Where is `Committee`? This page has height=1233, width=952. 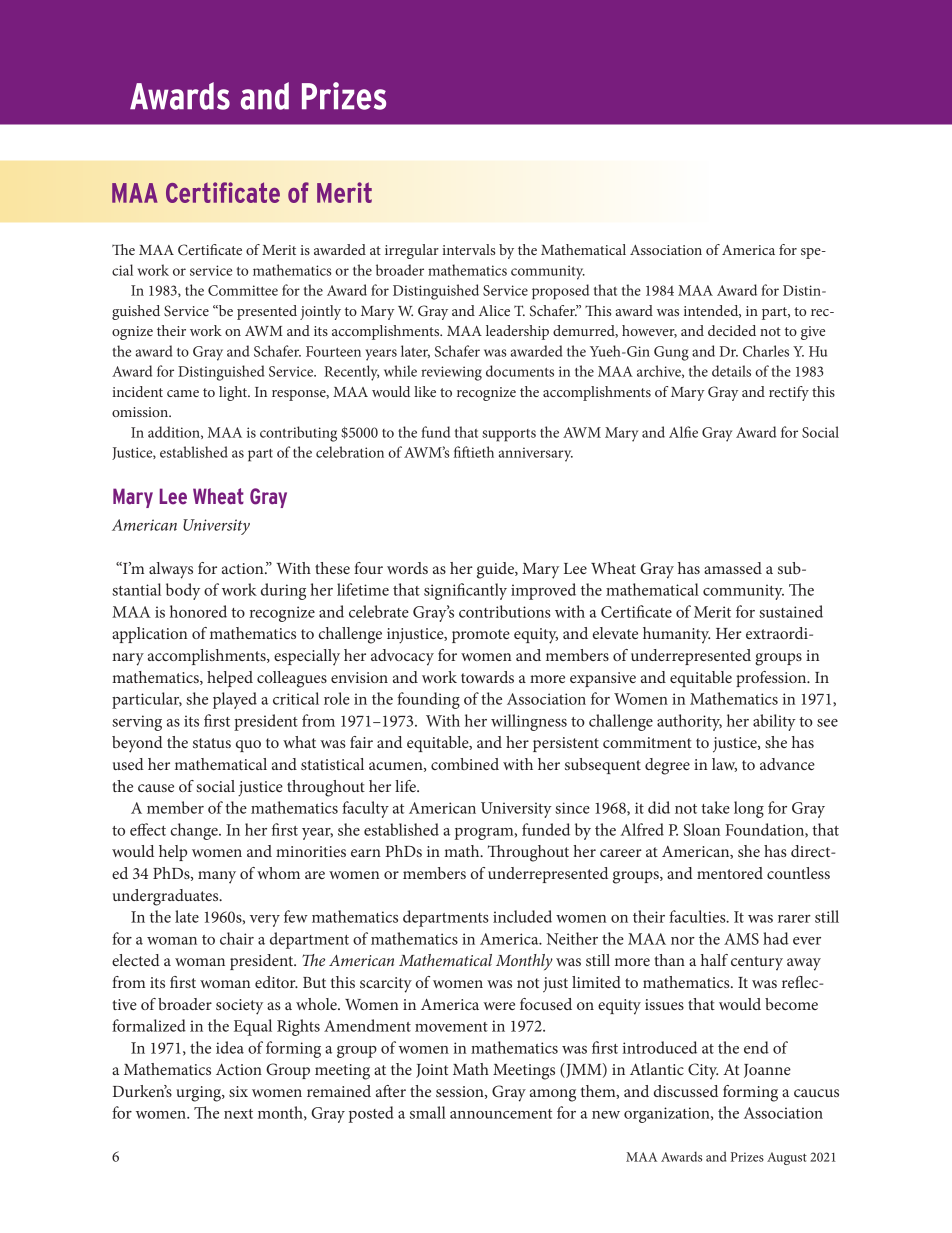 Committee is located at coordinates (243, 290).
